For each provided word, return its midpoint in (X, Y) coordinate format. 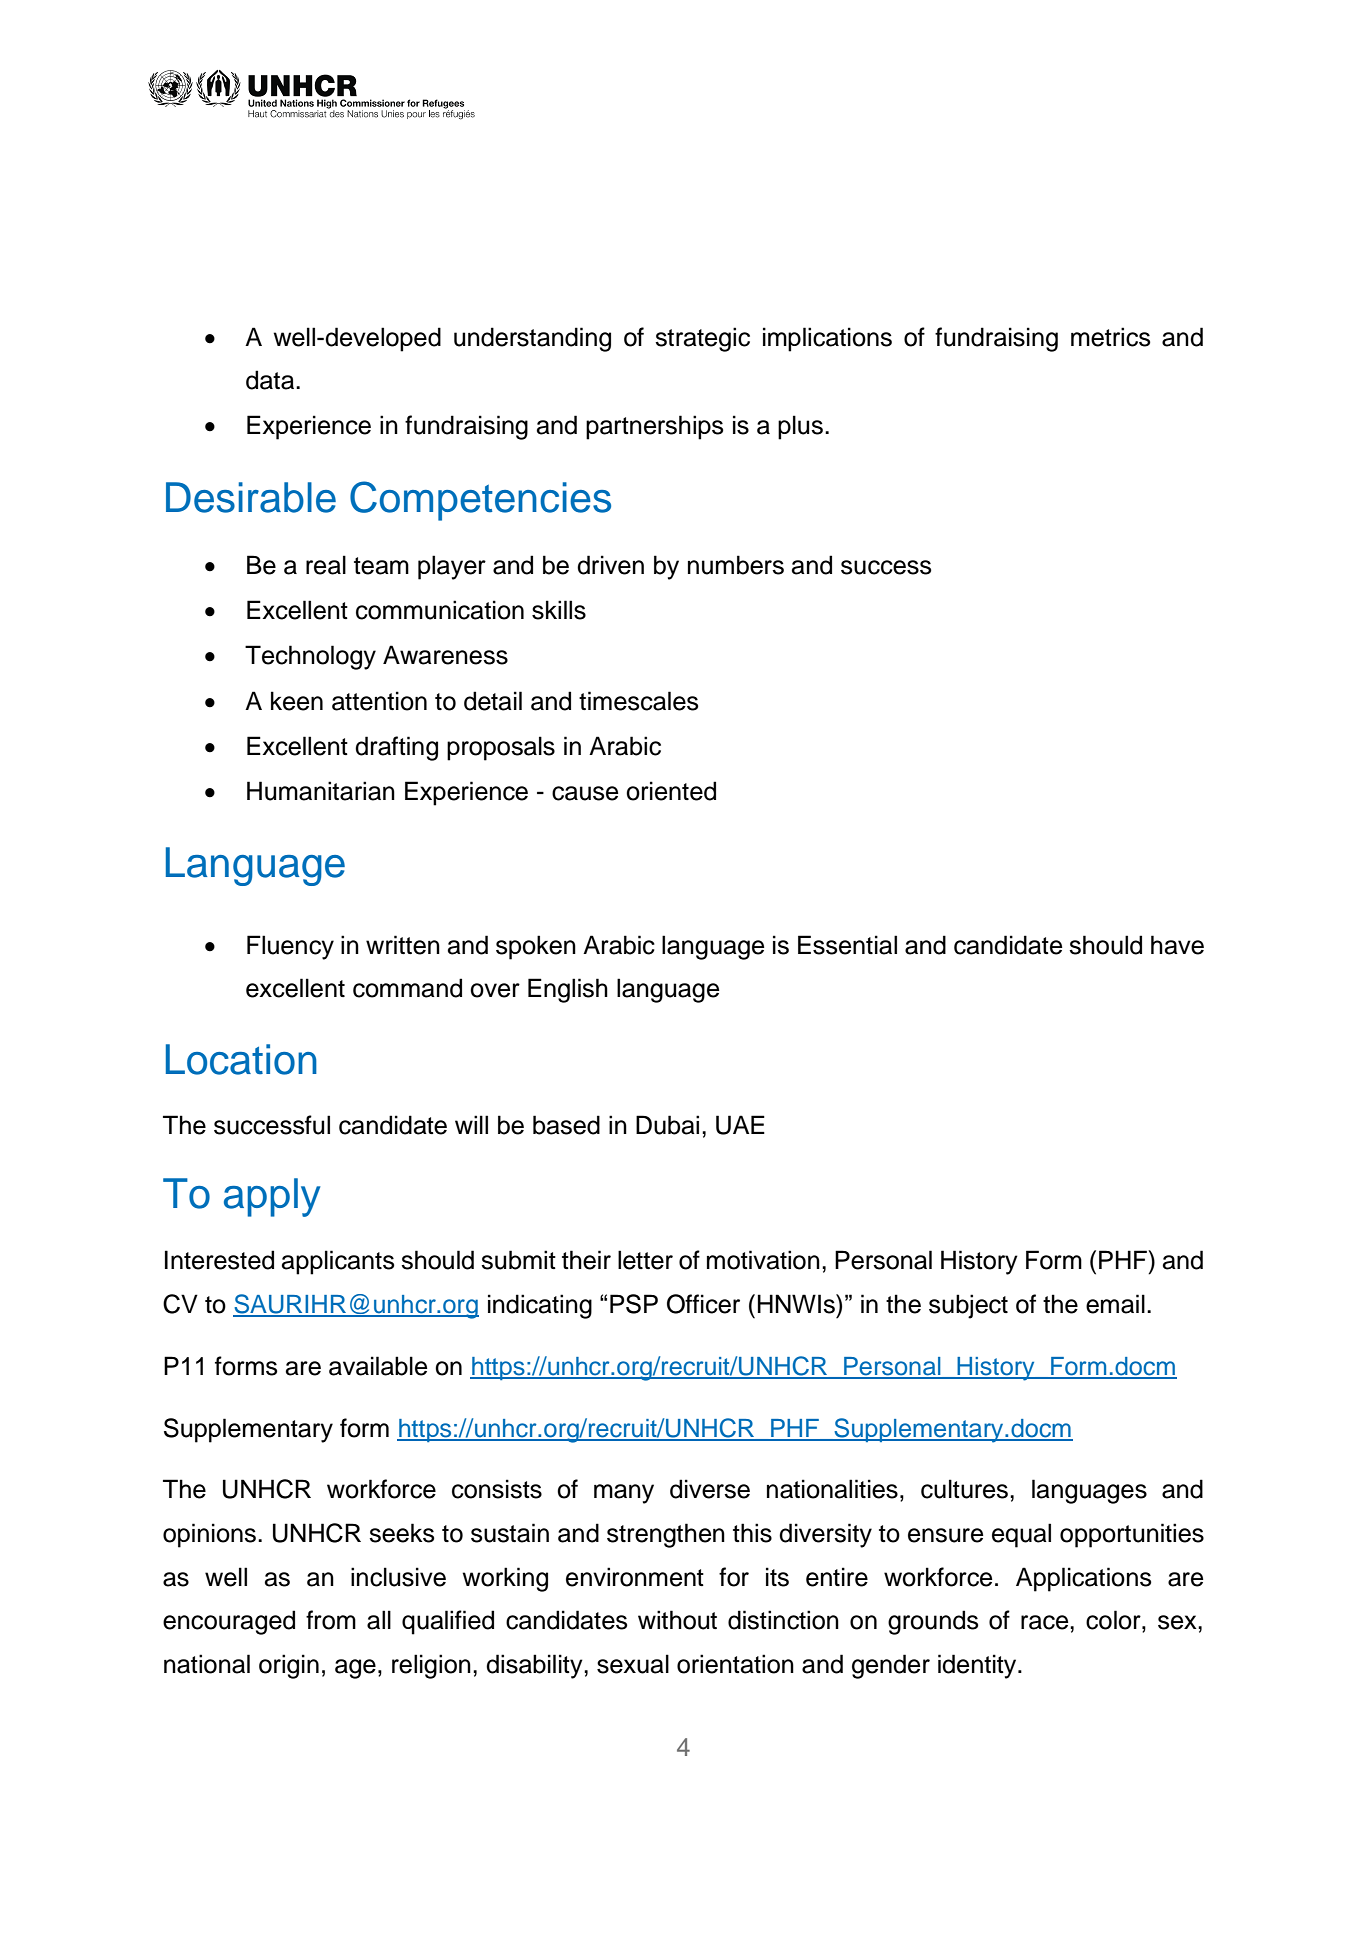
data (271, 380)
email (1115, 1304)
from (331, 1620)
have (1177, 945)
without (677, 1620)
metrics (1111, 337)
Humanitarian (321, 791)
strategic (702, 339)
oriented (671, 791)
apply (272, 1197)
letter (645, 1260)
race (1046, 1622)
